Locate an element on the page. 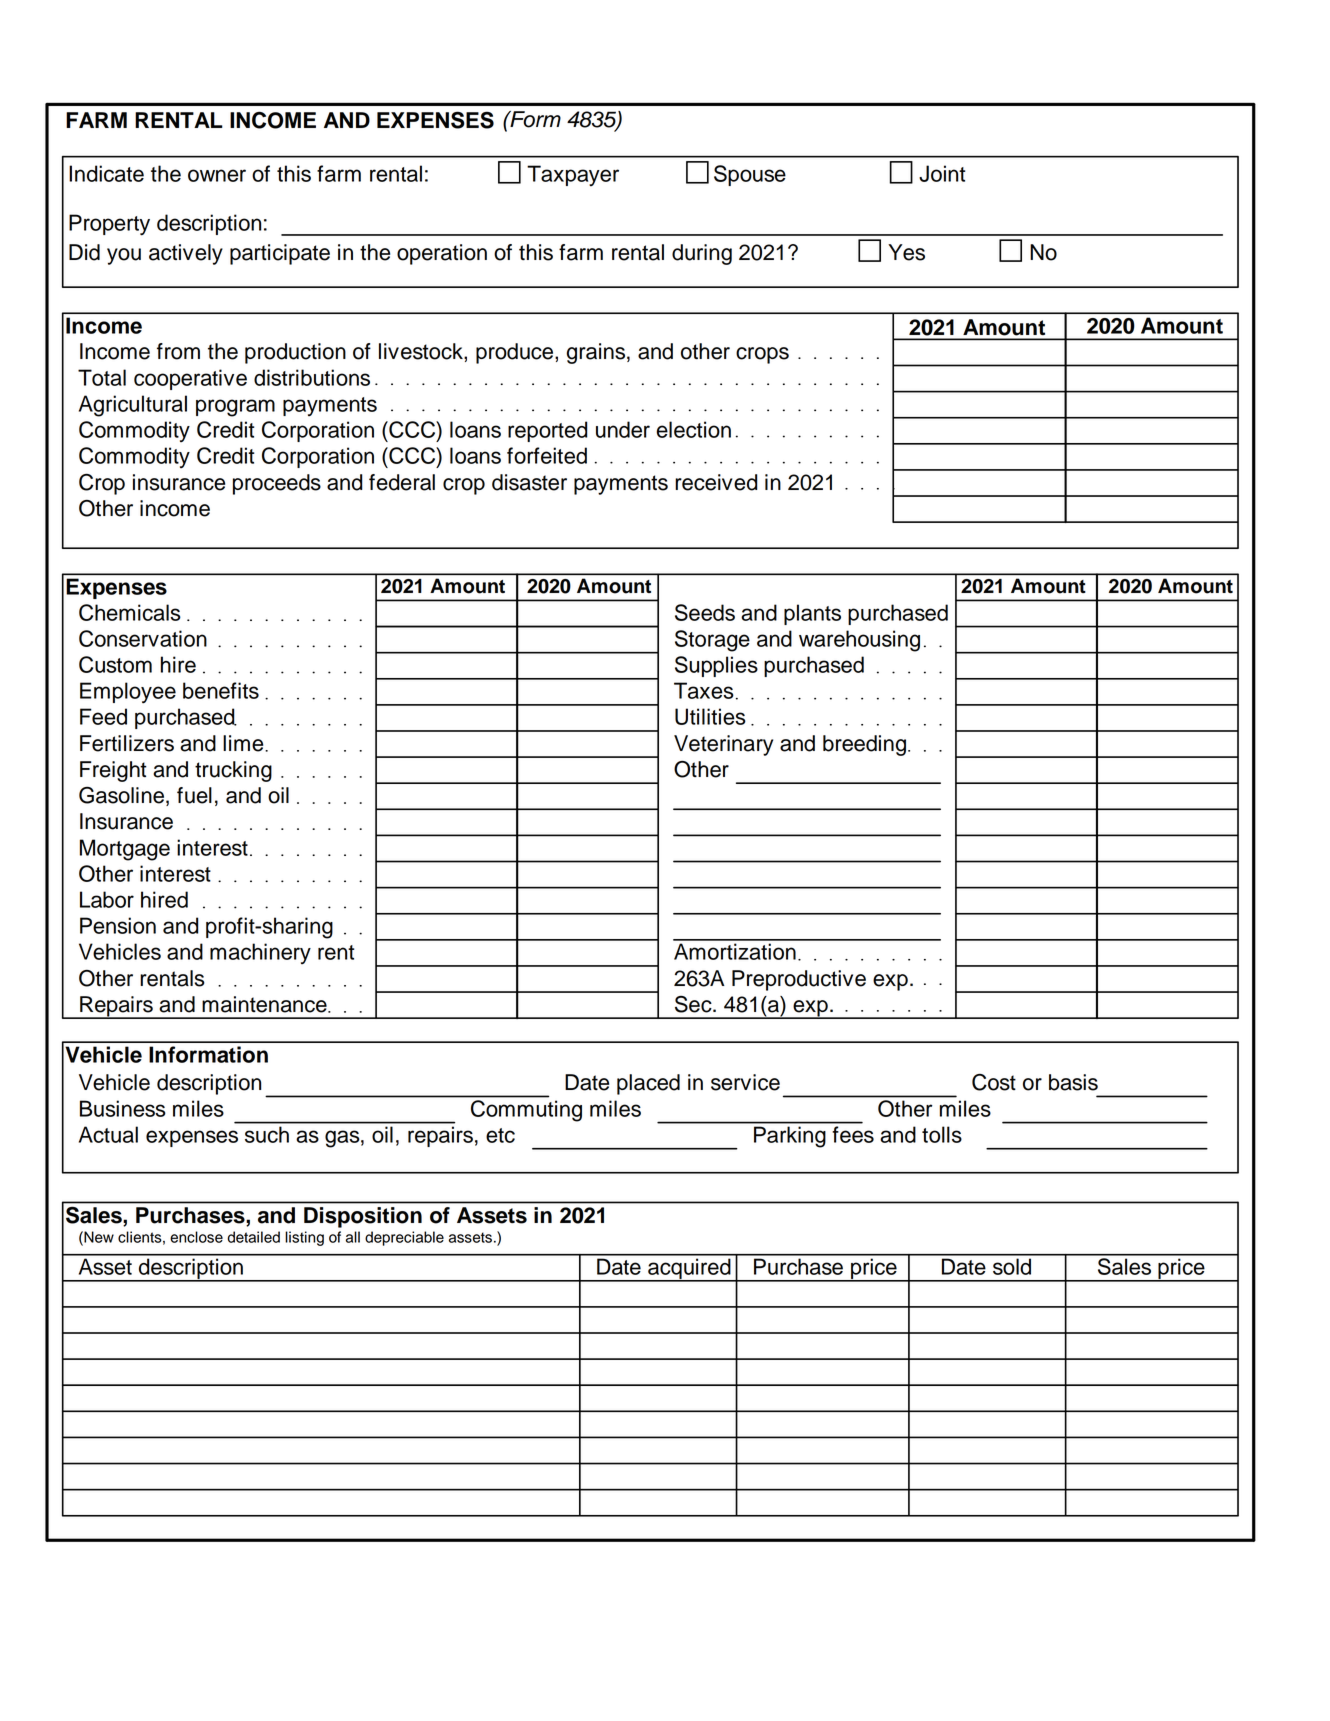  Joint is located at coordinates (942, 173).
